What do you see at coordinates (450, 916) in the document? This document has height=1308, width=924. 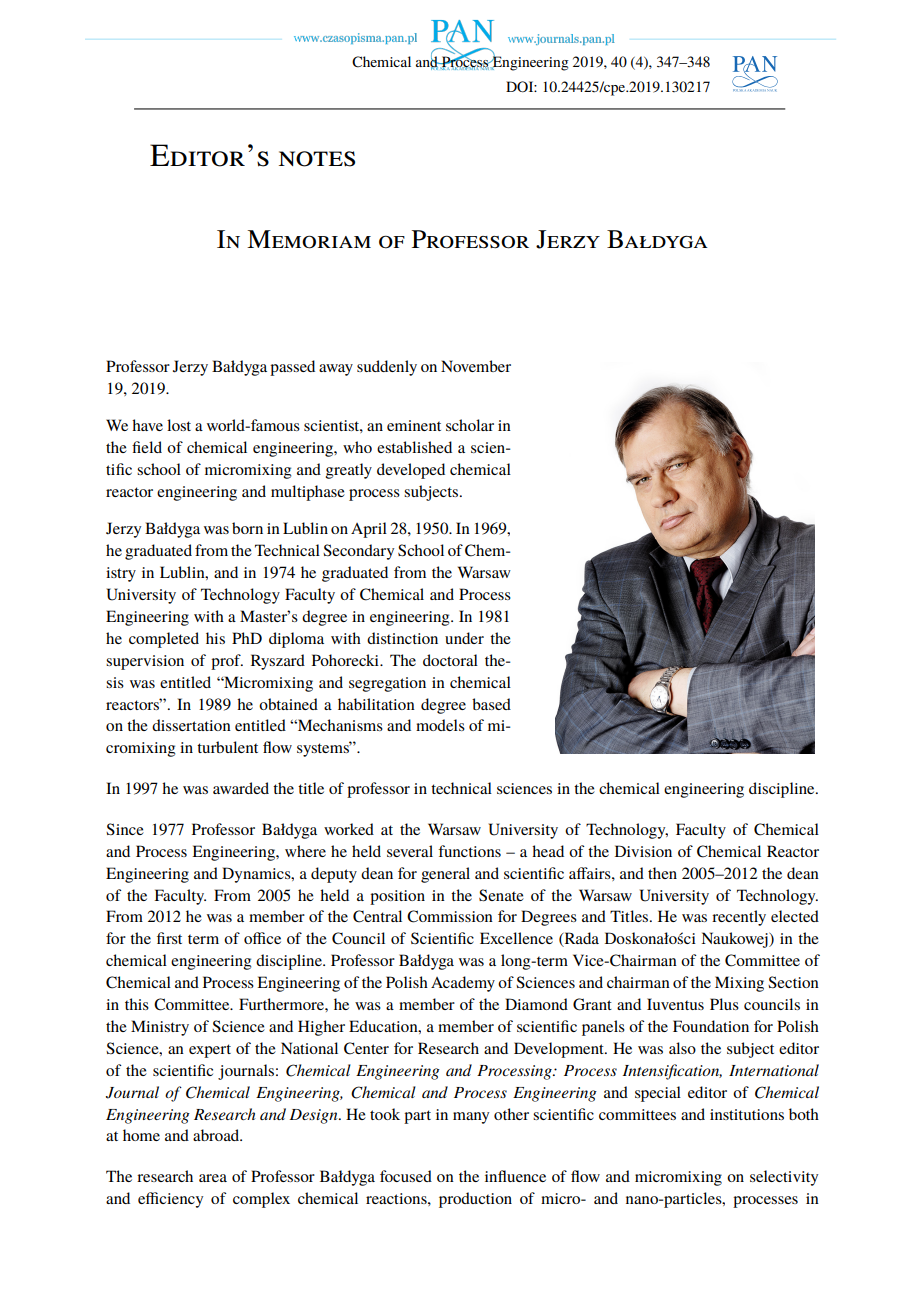 I see `Commission` at bounding box center [450, 916].
